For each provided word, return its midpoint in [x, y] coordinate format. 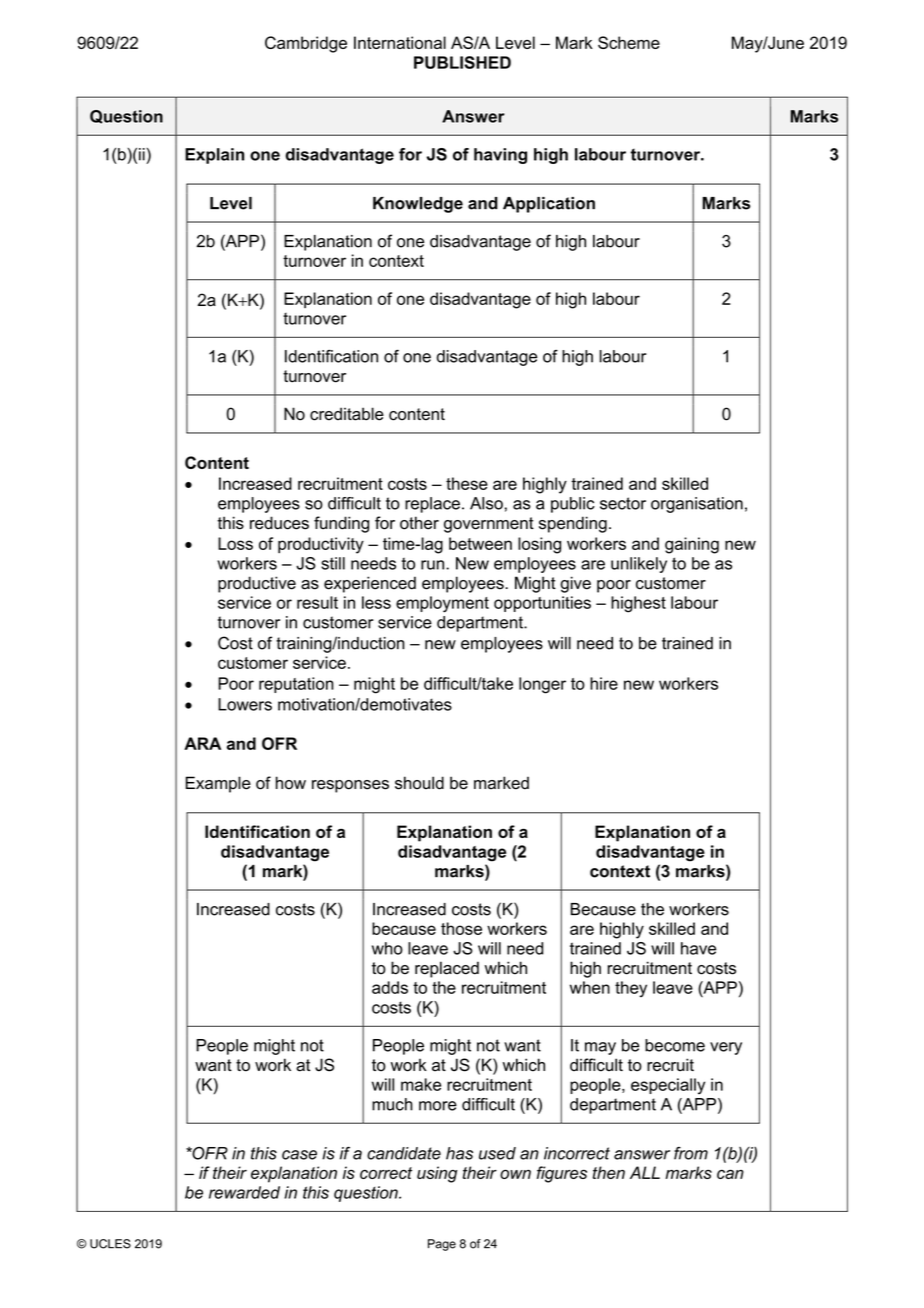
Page [442, 1245]
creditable [347, 414]
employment [442, 604]
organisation [697, 505]
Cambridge [306, 44]
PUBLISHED [462, 62]
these [467, 483]
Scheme [629, 42]
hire [604, 683]
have [698, 948]
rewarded [244, 1192]
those [461, 928]
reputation [296, 685]
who [387, 948]
